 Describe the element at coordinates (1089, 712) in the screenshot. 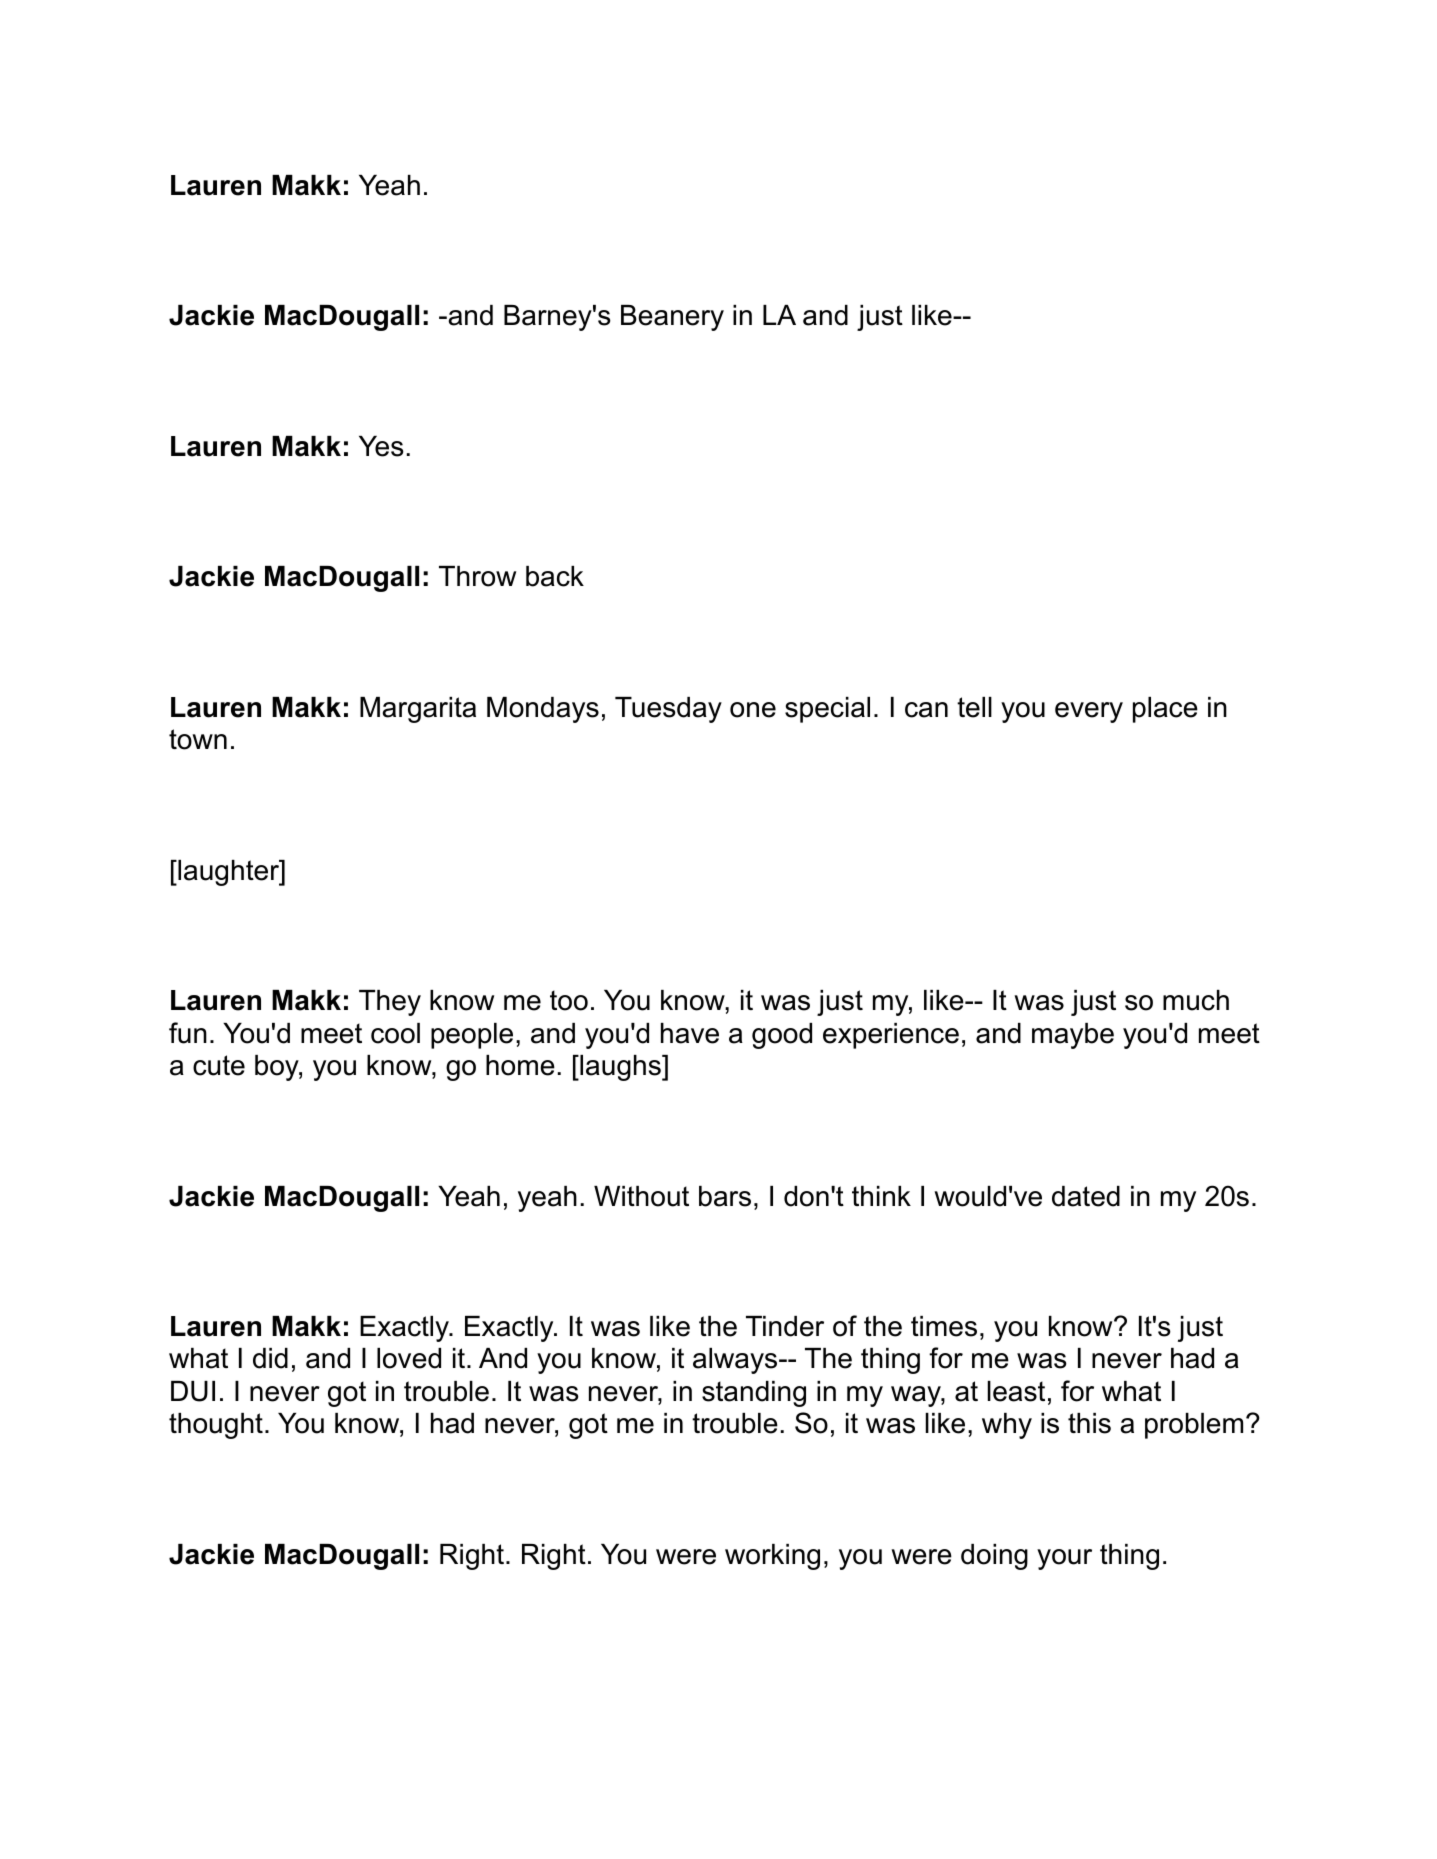

I see `every` at that location.
